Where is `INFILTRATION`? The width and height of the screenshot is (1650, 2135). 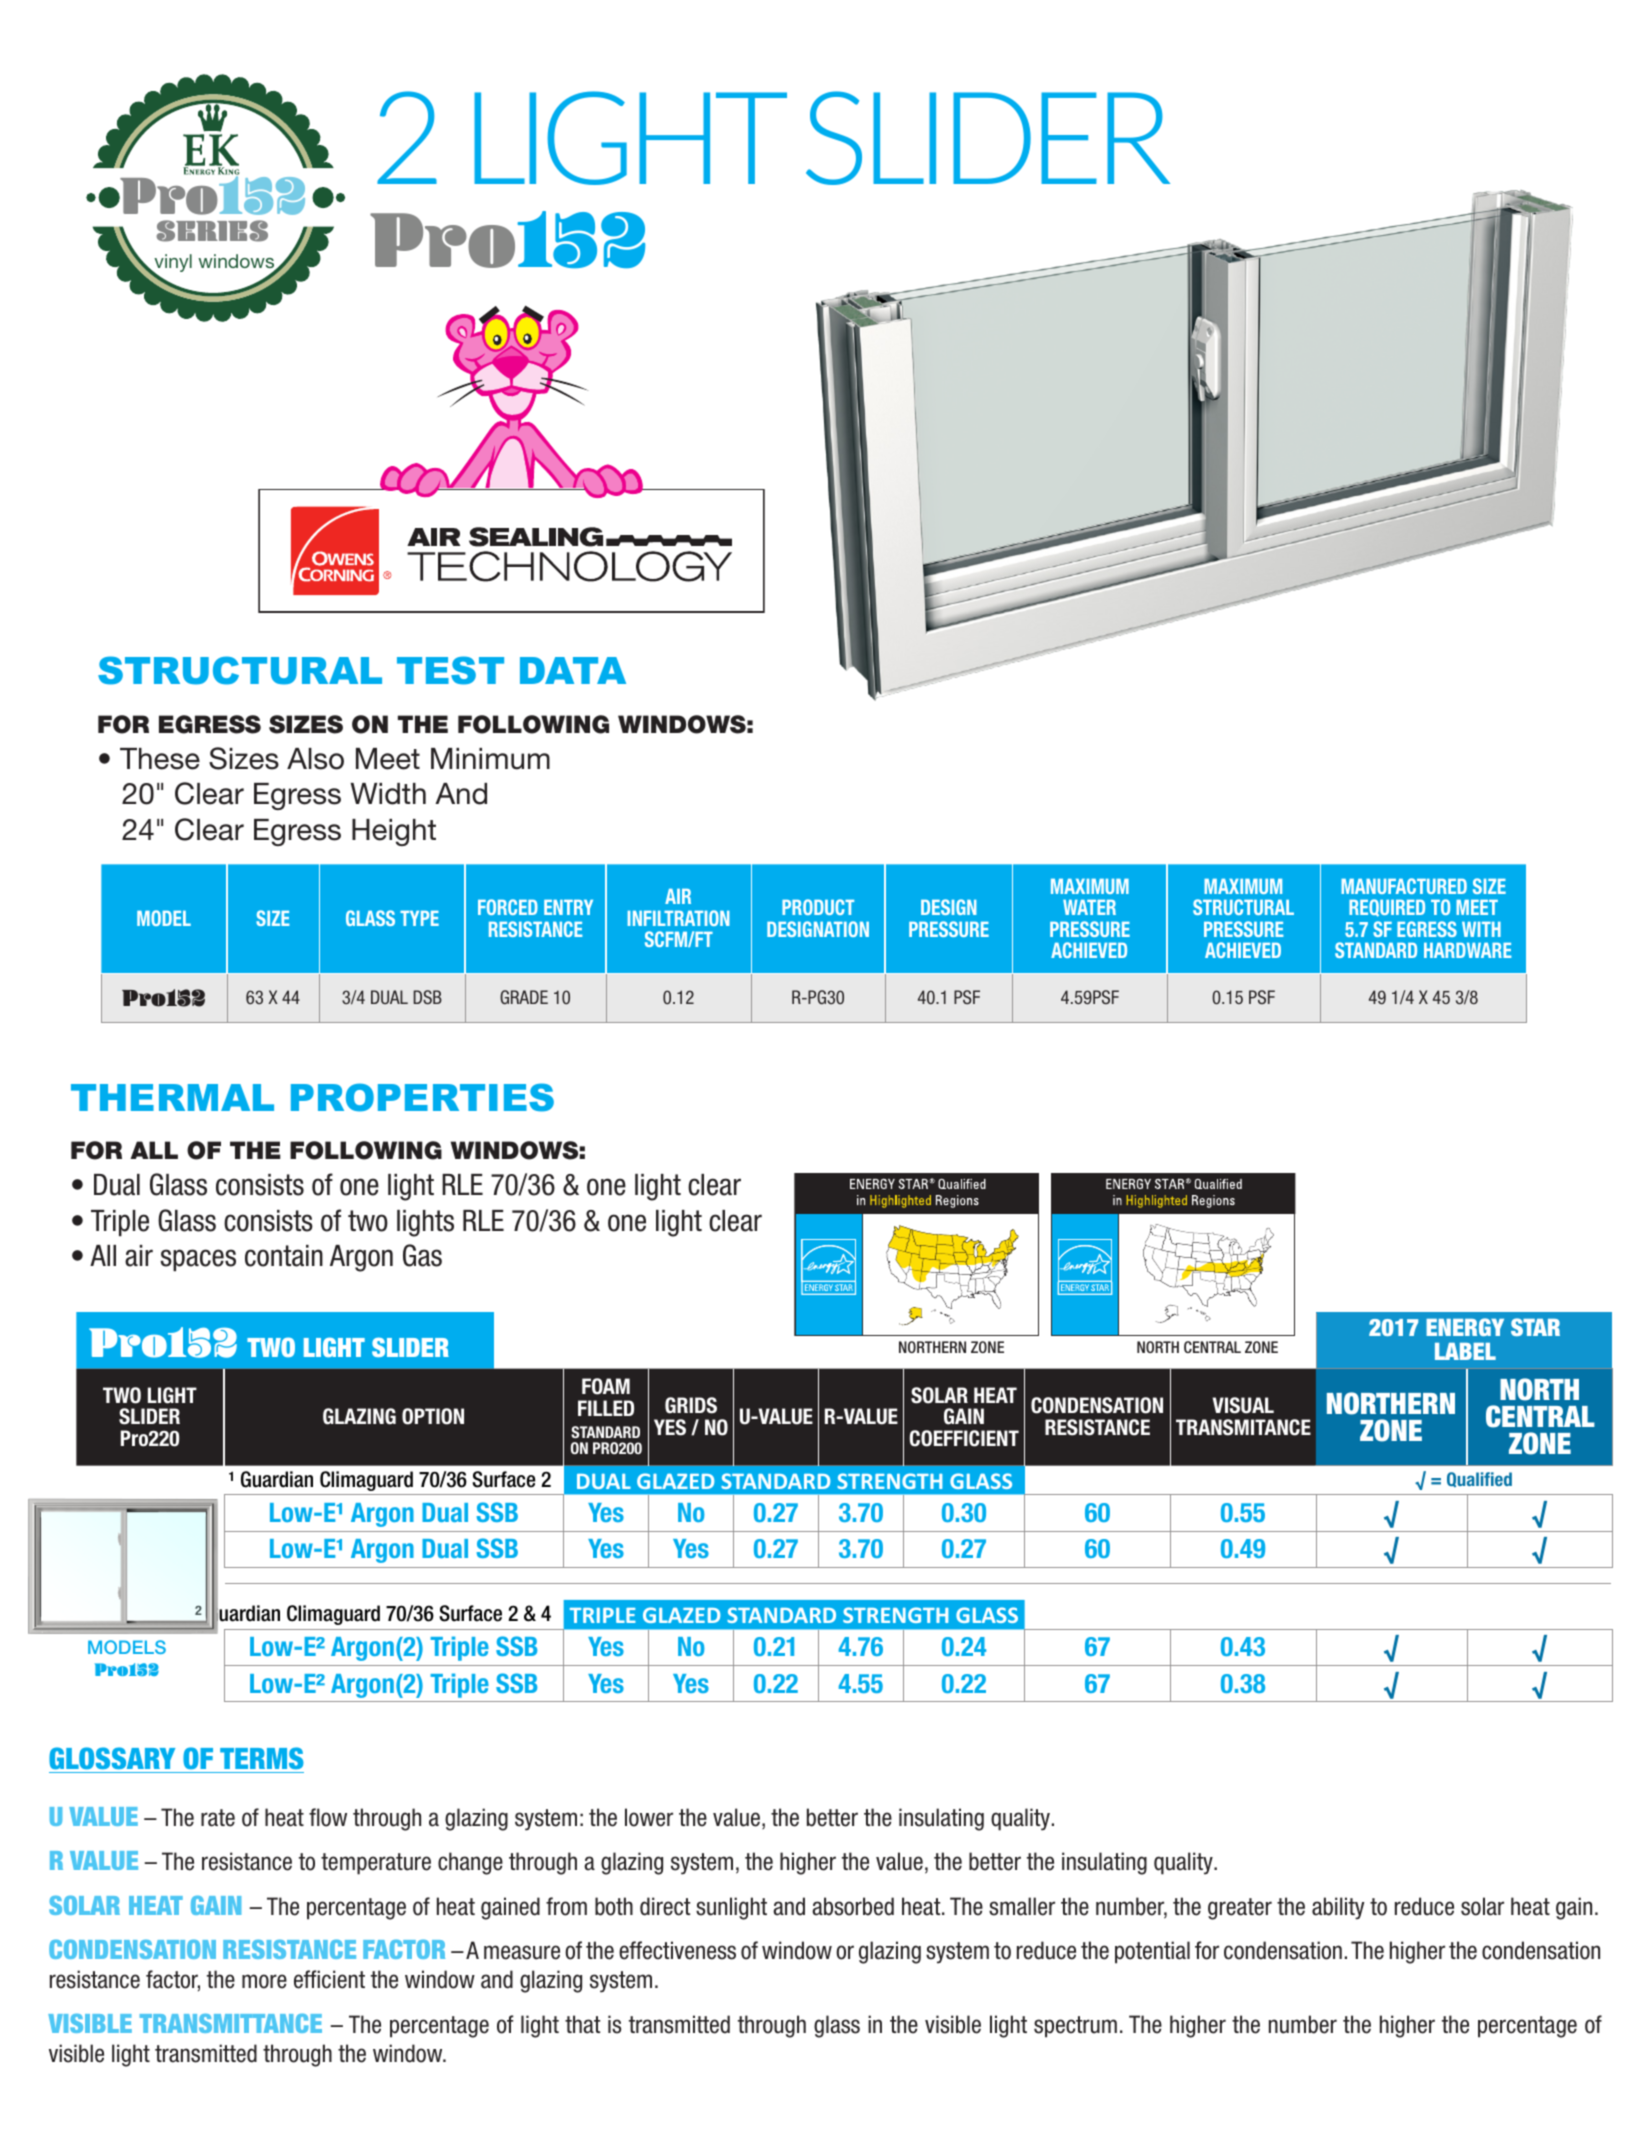 INFILTRATION is located at coordinates (679, 918).
